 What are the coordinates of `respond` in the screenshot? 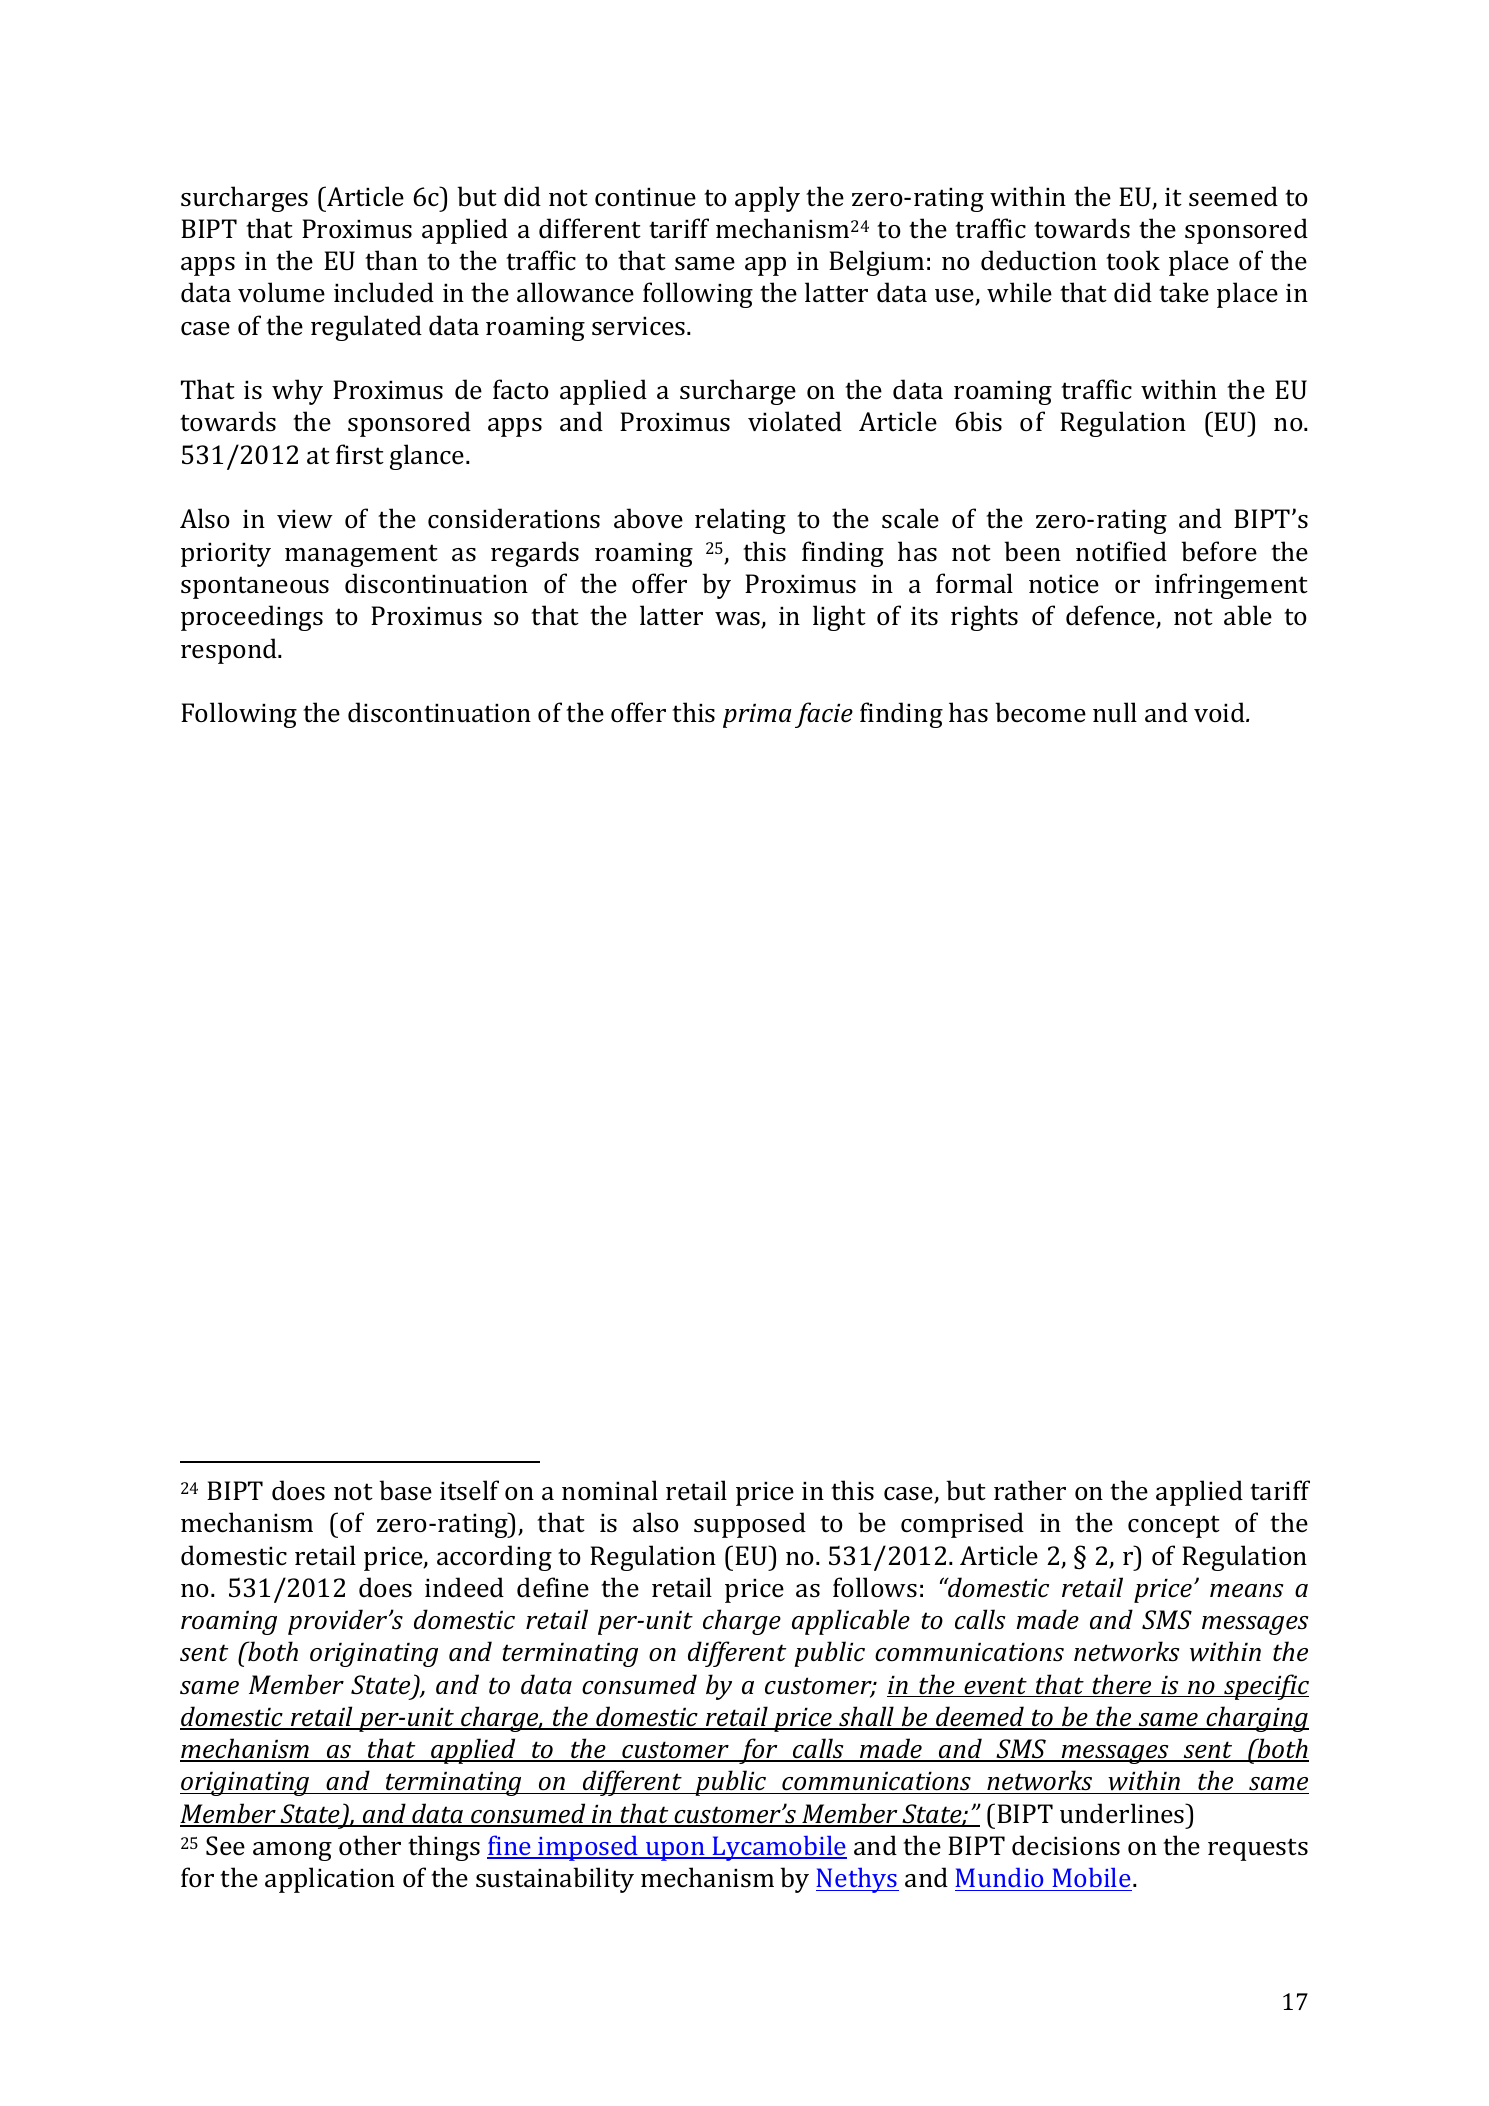 It's located at (230, 651).
